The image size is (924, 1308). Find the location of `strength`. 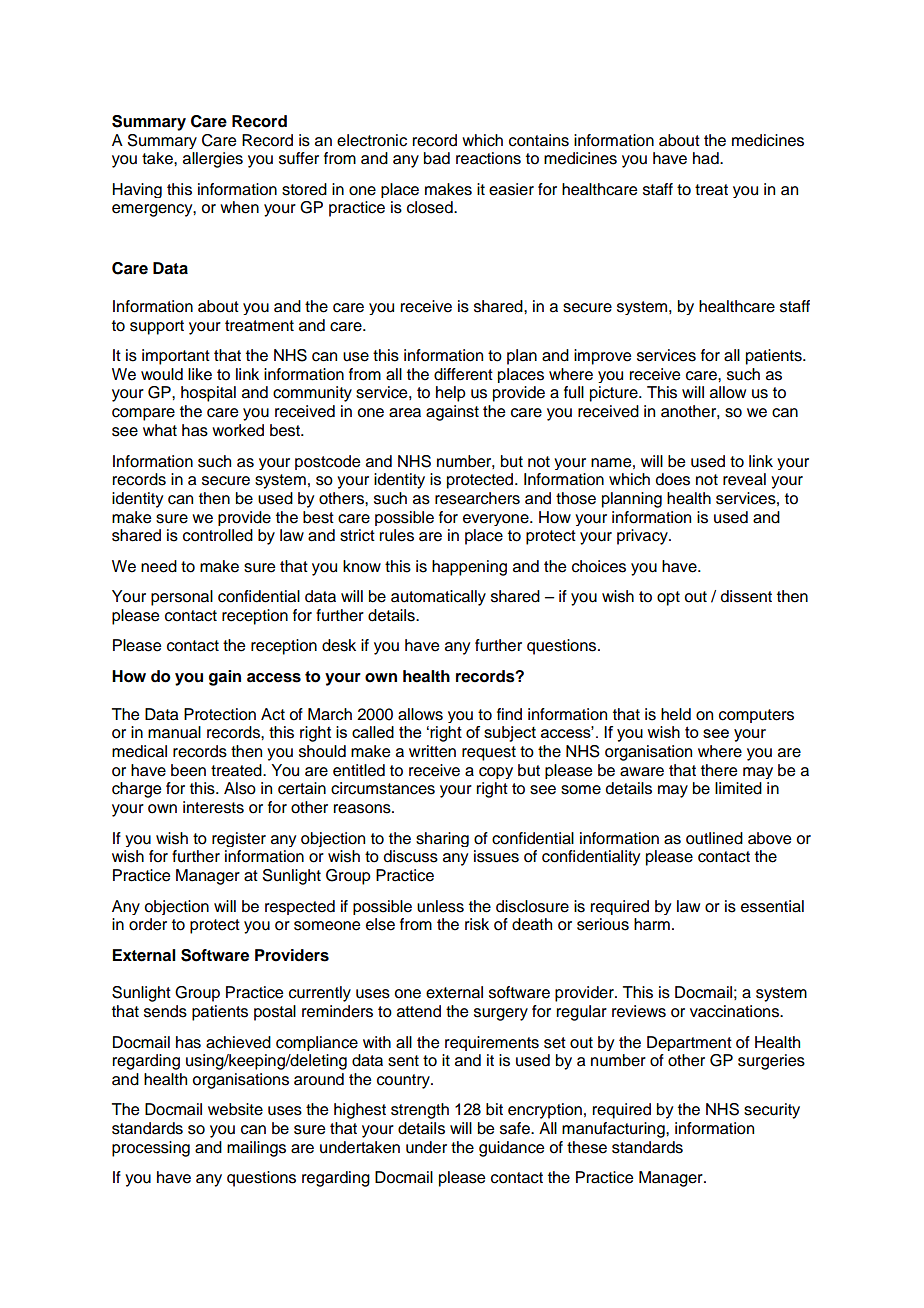

strength is located at coordinates (420, 1111).
